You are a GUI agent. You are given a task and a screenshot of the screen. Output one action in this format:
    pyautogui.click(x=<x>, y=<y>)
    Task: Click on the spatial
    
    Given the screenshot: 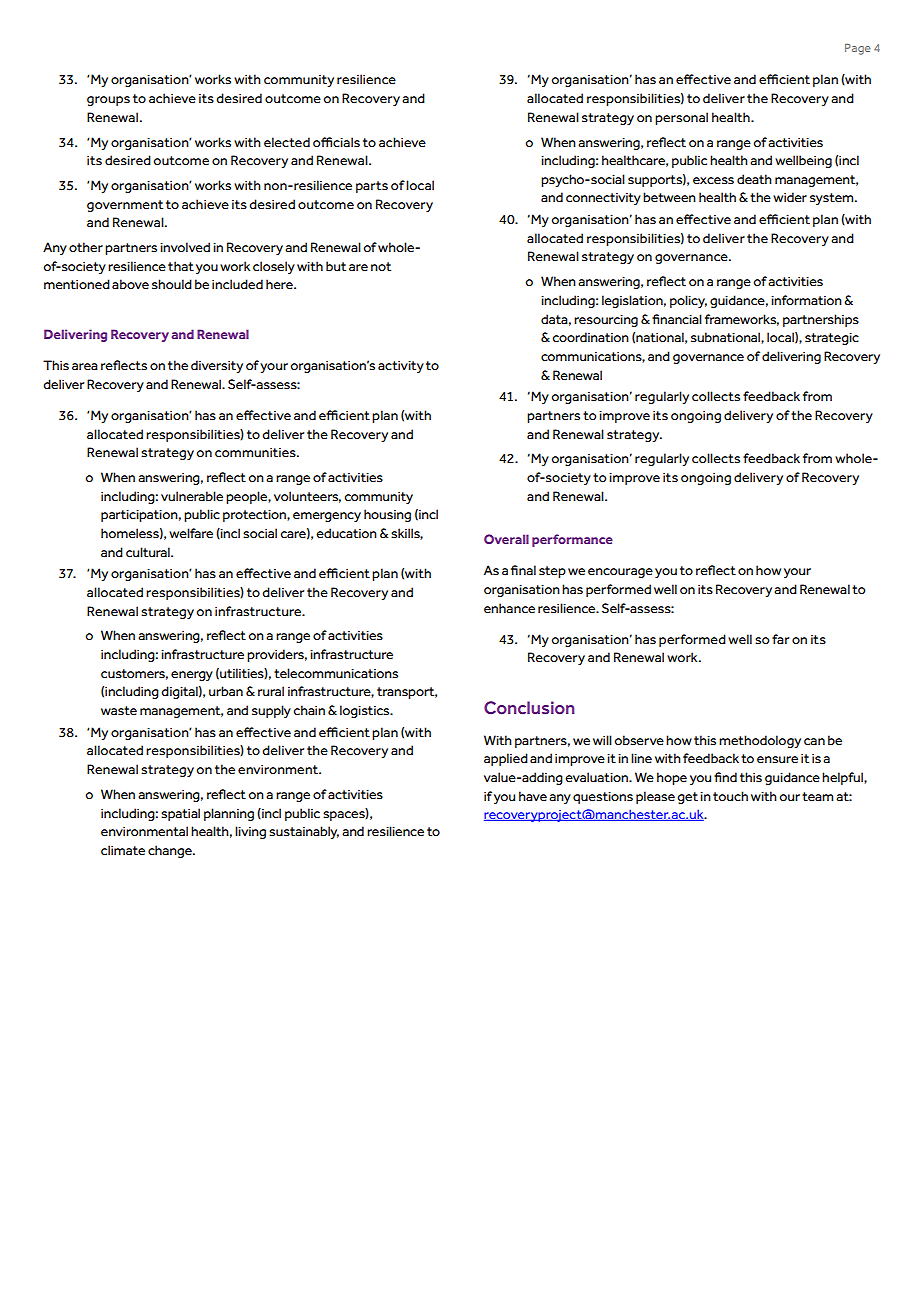 What is the action you would take?
    pyautogui.click(x=180, y=814)
